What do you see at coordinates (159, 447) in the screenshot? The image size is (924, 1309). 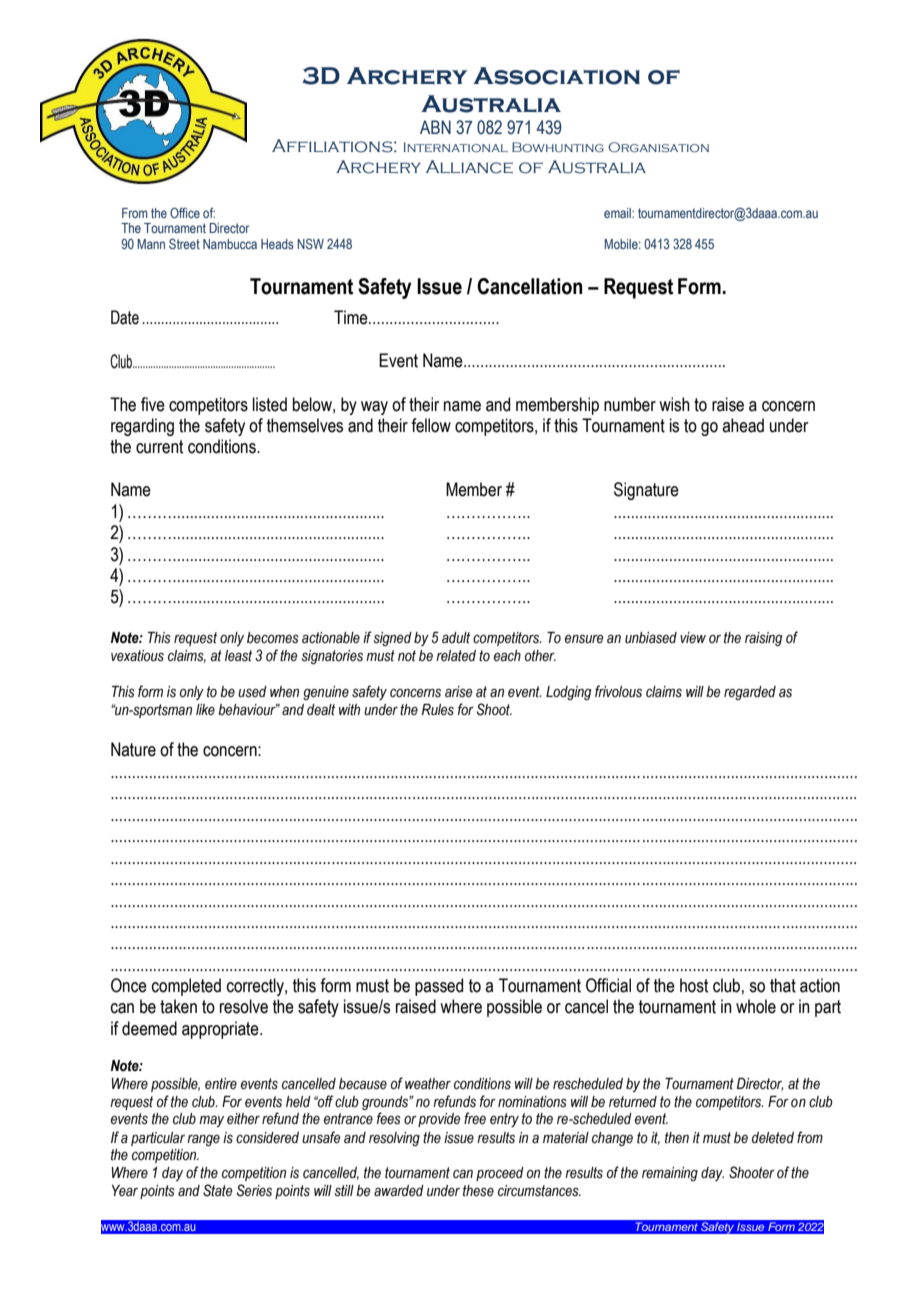 I see `current` at bounding box center [159, 447].
